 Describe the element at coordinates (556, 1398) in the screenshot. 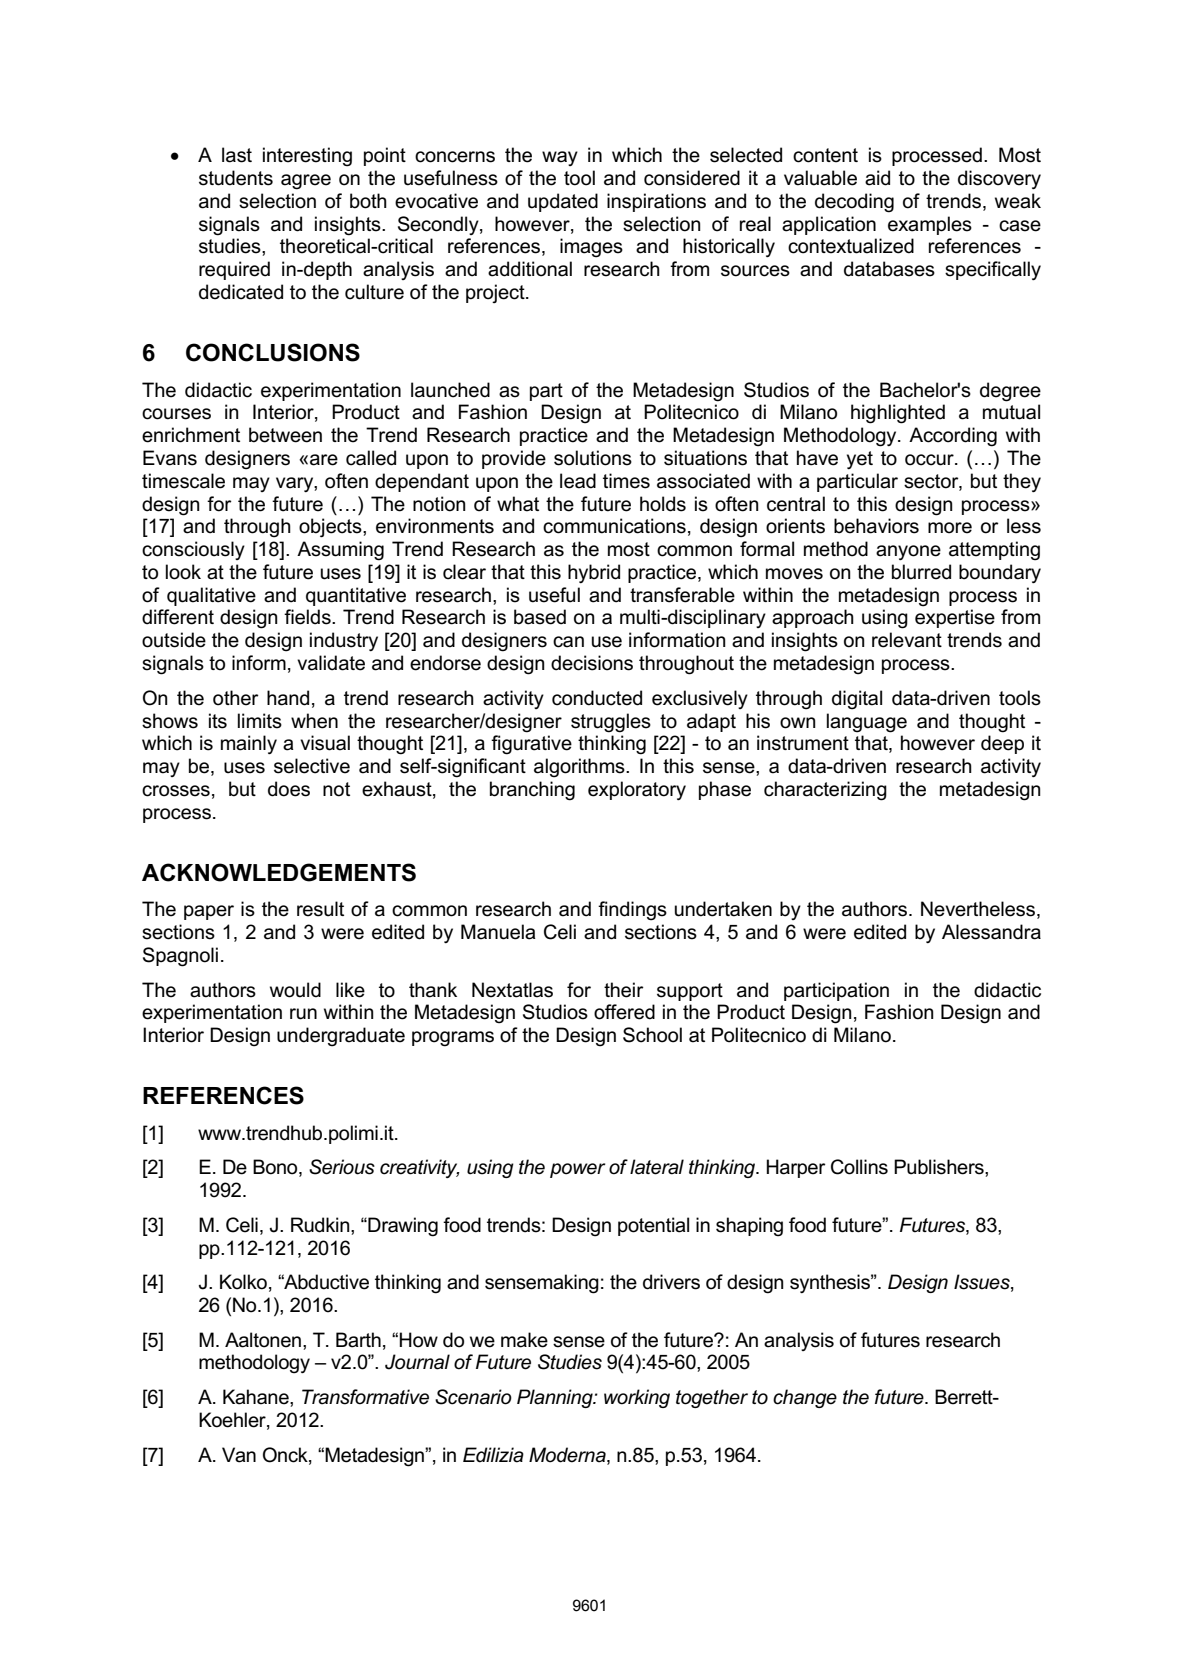

I see `Planning` at that location.
